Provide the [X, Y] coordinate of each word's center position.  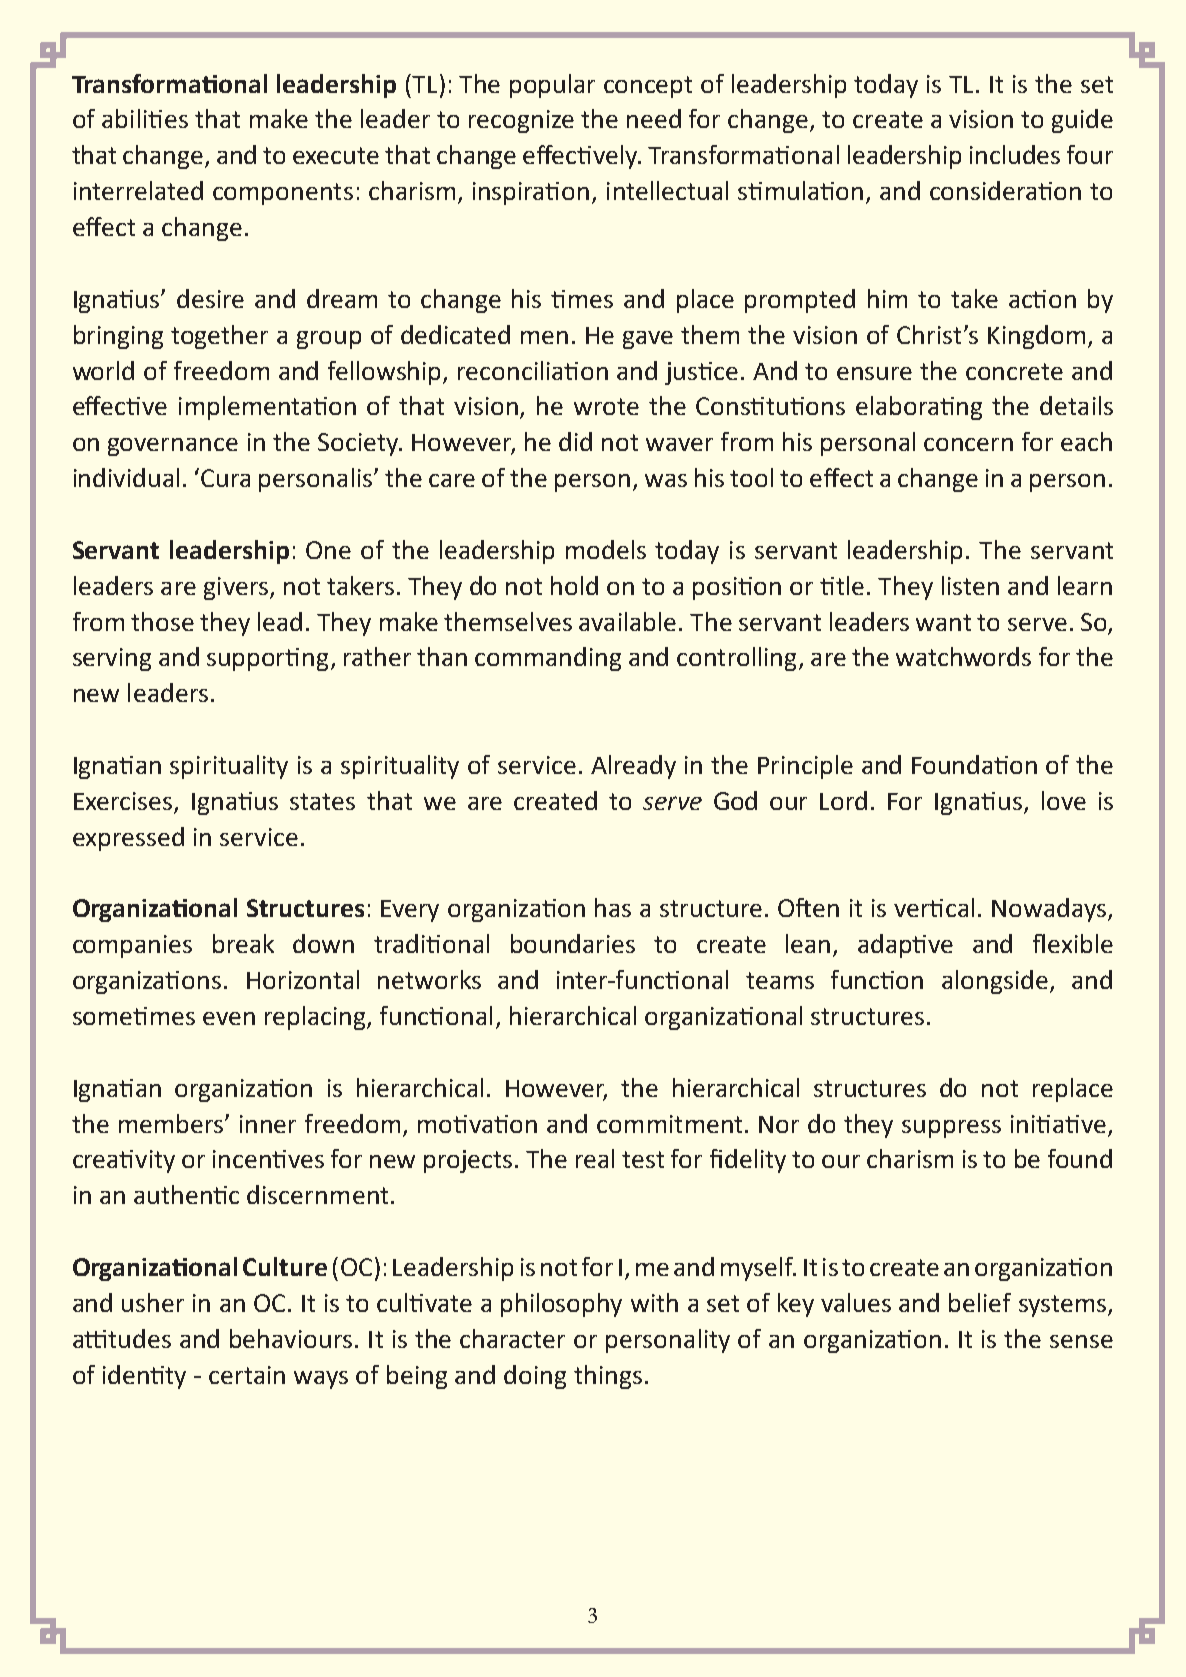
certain [247, 1375]
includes [1015, 154]
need [654, 118]
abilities [145, 118]
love [1064, 800]
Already [633, 767]
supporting [267, 659]
